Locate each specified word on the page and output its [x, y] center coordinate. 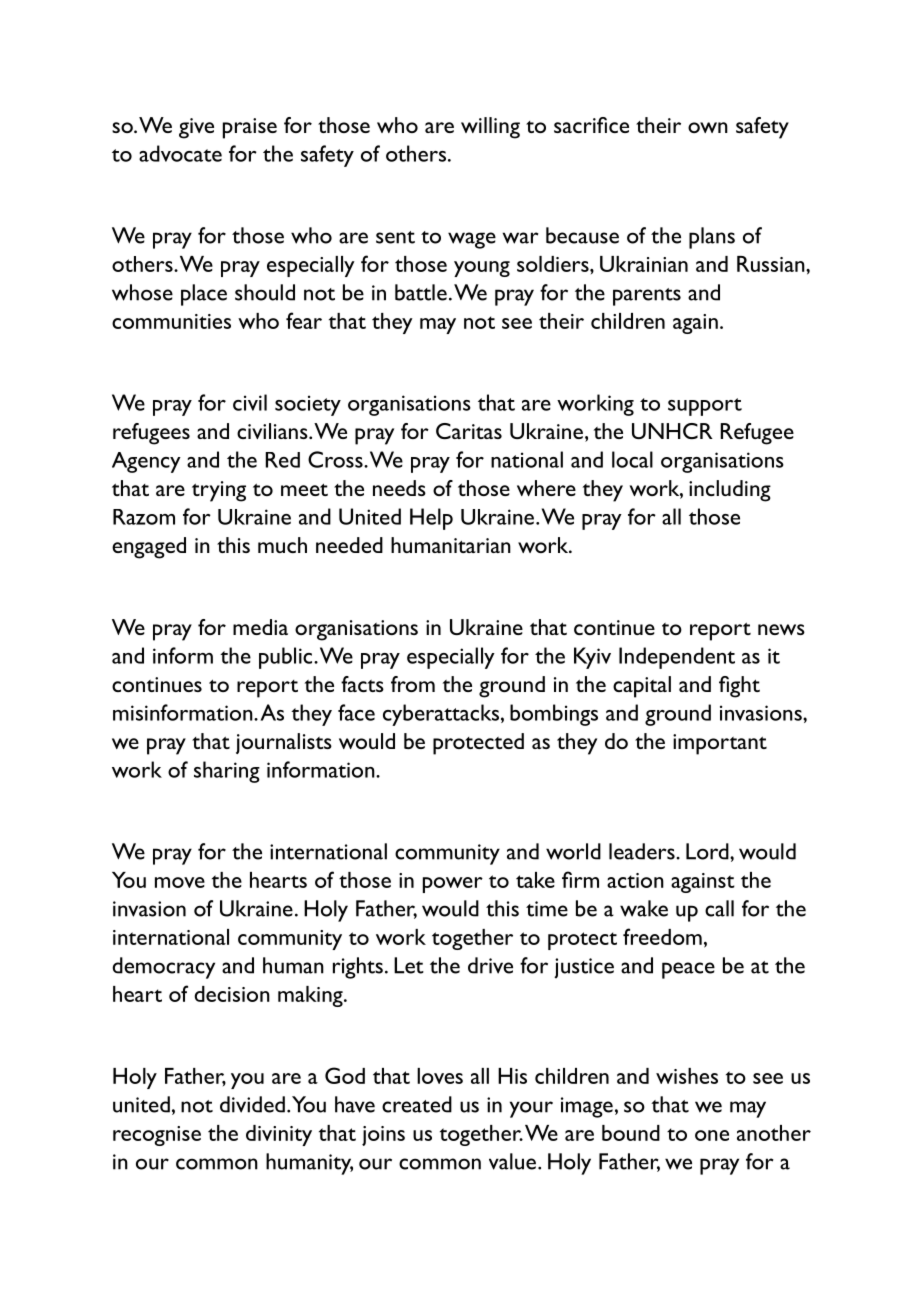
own [708, 127]
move [180, 882]
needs [399, 488]
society [308, 405]
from [413, 684]
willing [490, 128]
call [719, 908]
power [453, 885]
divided [252, 1104]
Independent [677, 658]
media [260, 627]
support [705, 407]
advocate [180, 153]
